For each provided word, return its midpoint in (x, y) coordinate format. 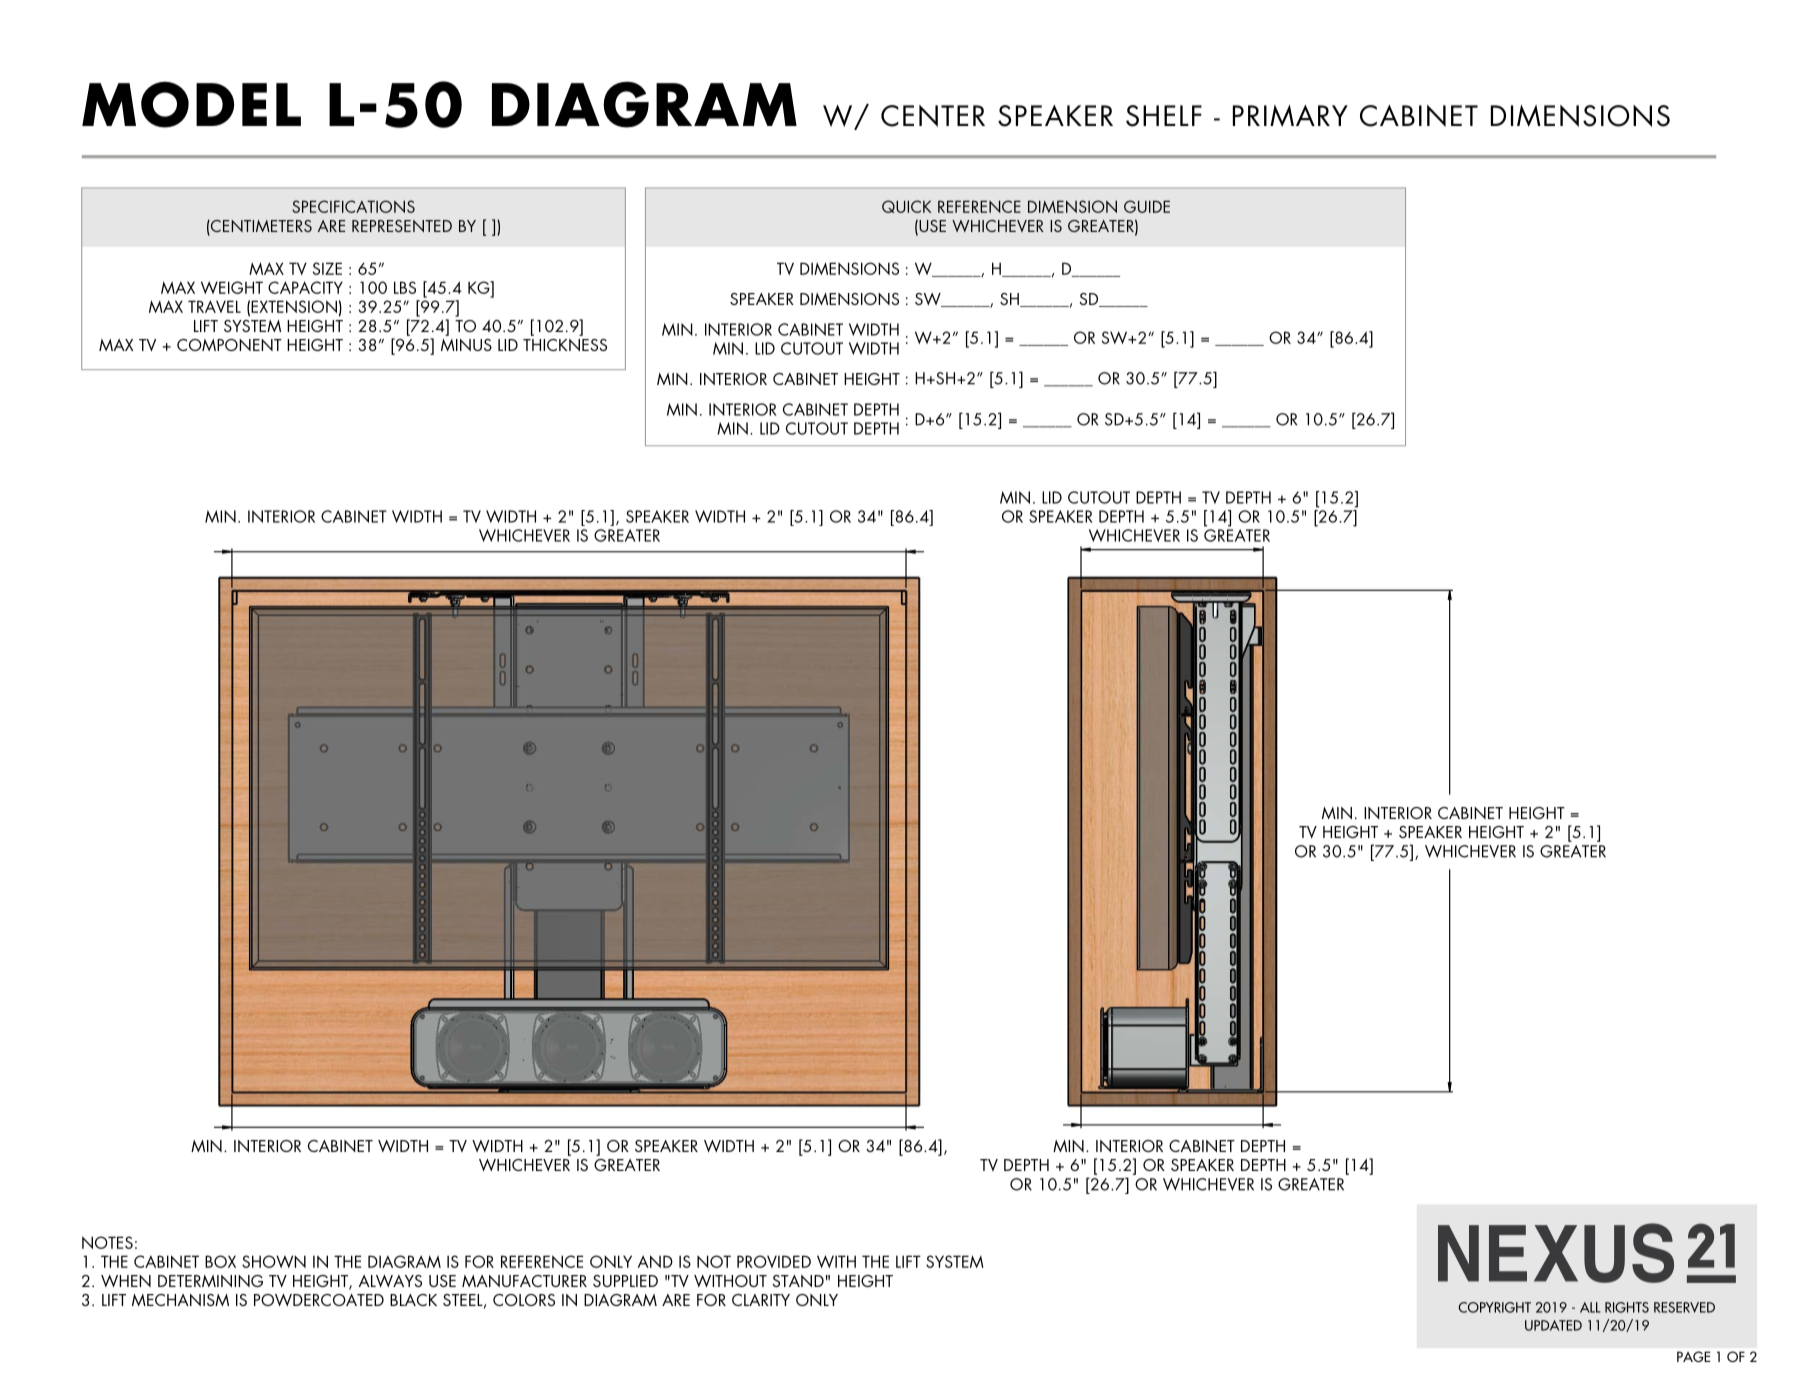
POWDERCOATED (319, 1300)
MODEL (191, 104)
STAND (798, 1281)
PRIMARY (1290, 116)
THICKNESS (565, 345)
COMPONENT (229, 345)
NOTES (107, 1242)
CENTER (933, 116)
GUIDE (1147, 206)
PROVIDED (774, 1261)
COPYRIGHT (1494, 1307)
